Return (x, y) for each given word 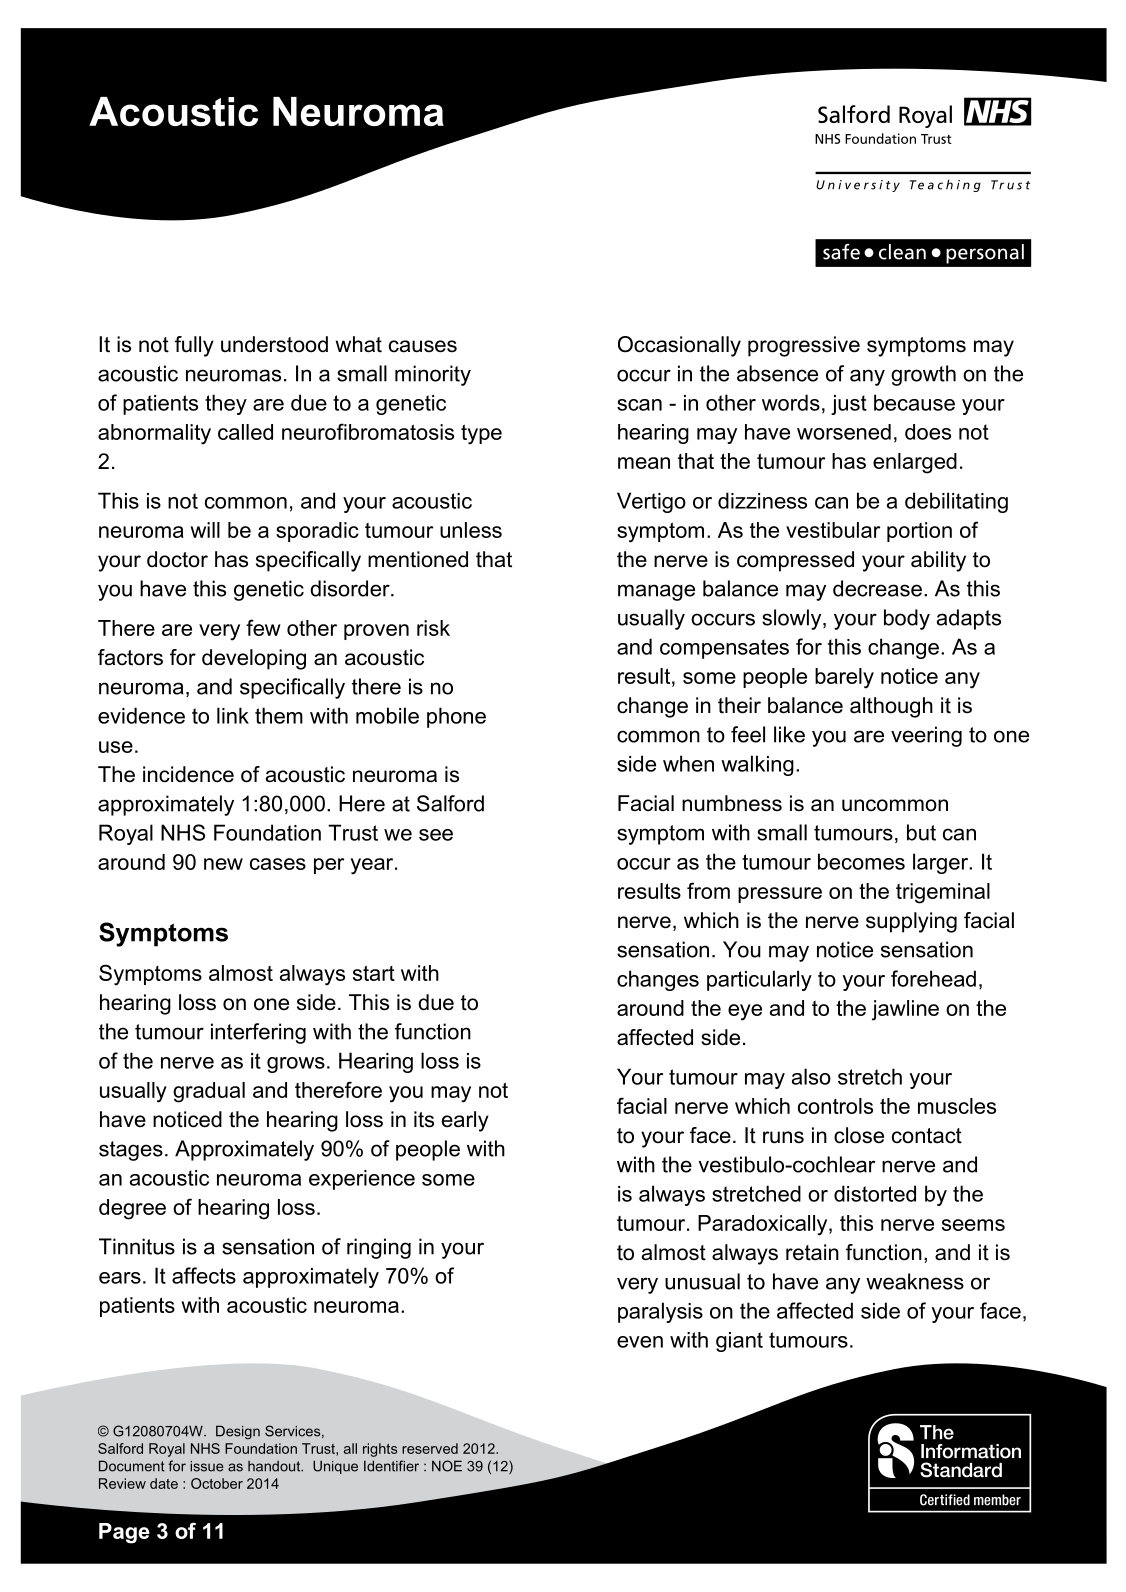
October (217, 1483)
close (859, 1135)
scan (639, 405)
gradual (209, 1092)
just (849, 405)
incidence (188, 774)
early (465, 1121)
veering (926, 736)
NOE (447, 1466)
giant (739, 1342)
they (226, 404)
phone (456, 717)
